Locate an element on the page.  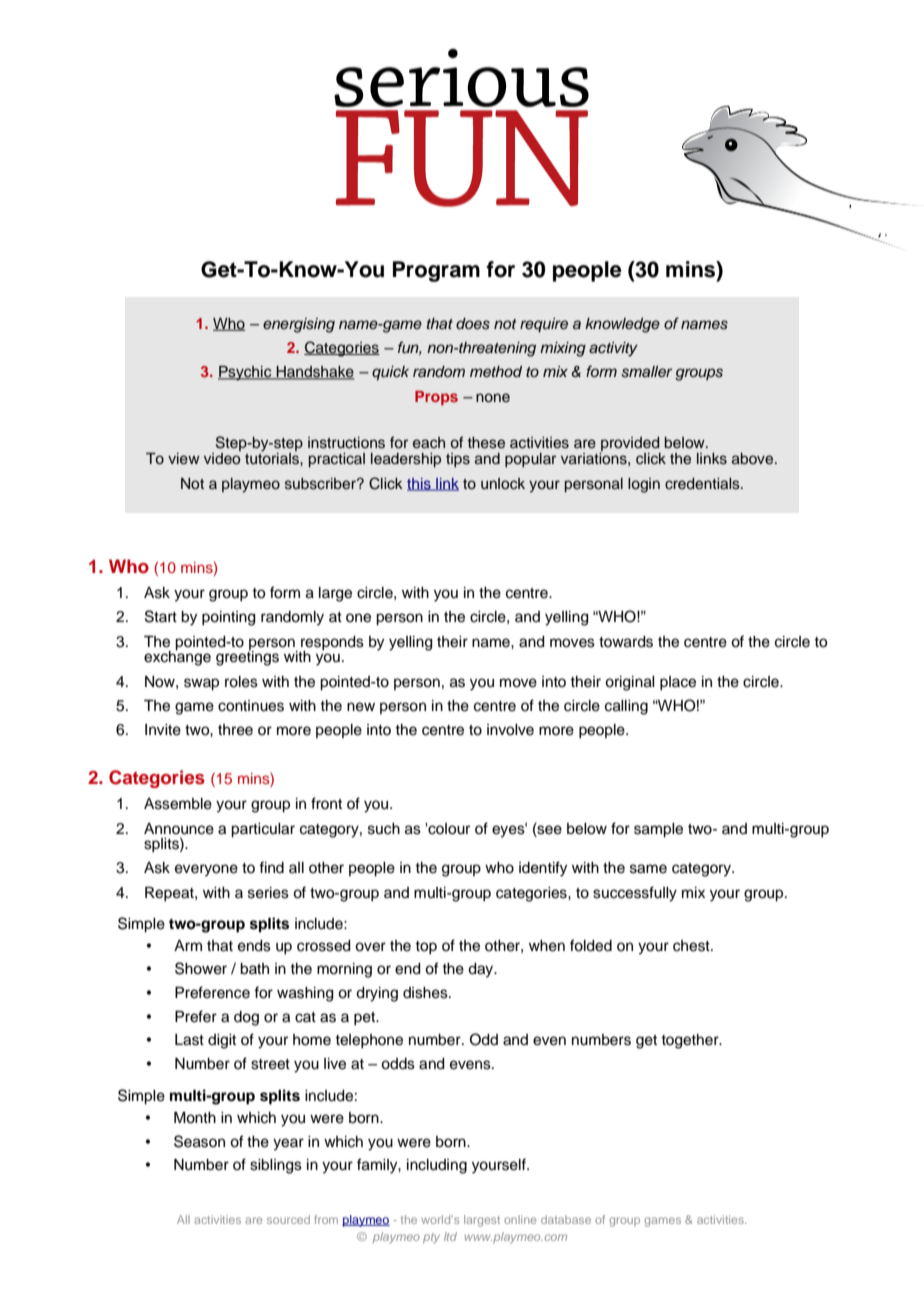
sourced is located at coordinates (288, 1219).
